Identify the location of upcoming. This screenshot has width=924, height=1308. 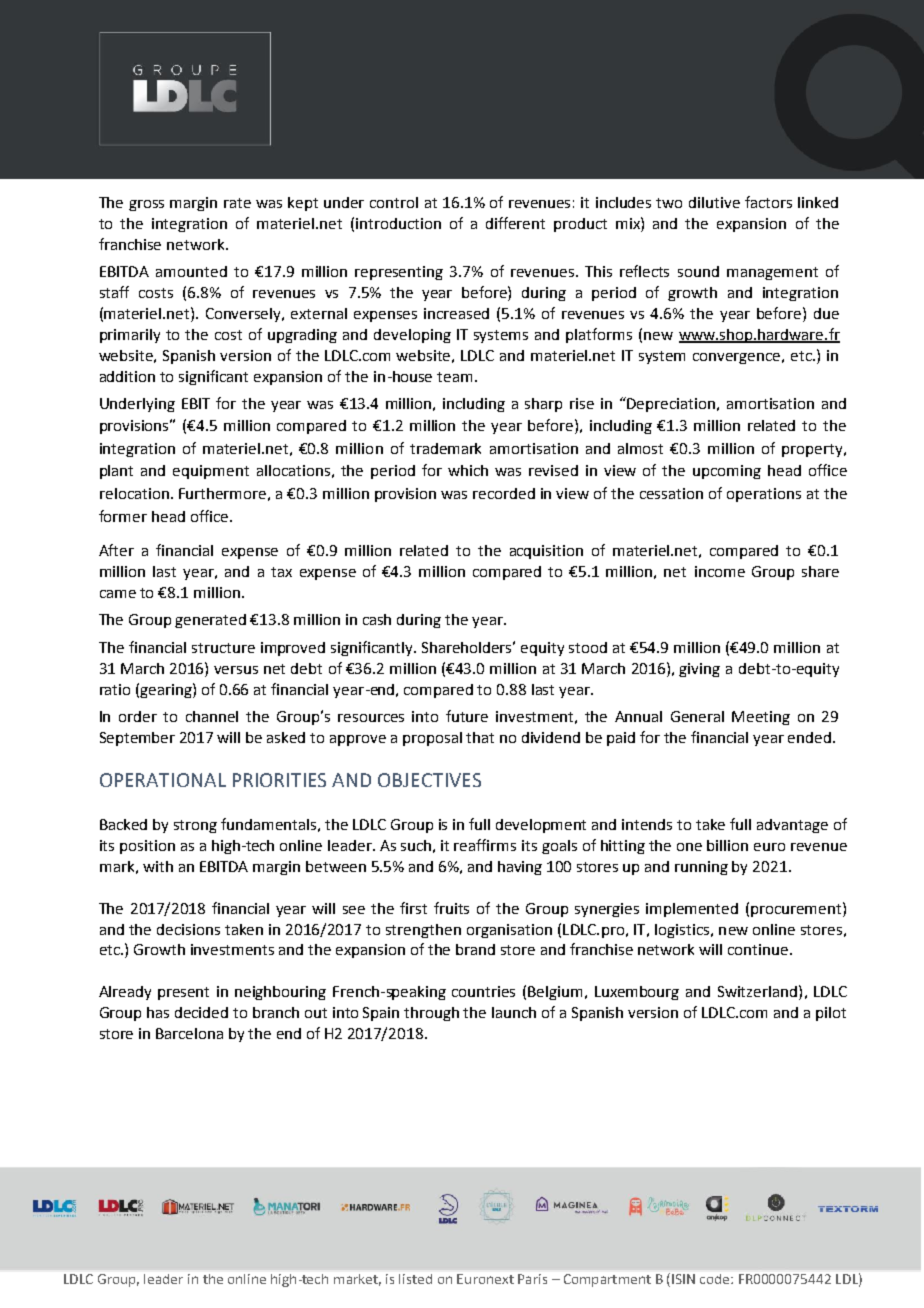
(727, 472).
